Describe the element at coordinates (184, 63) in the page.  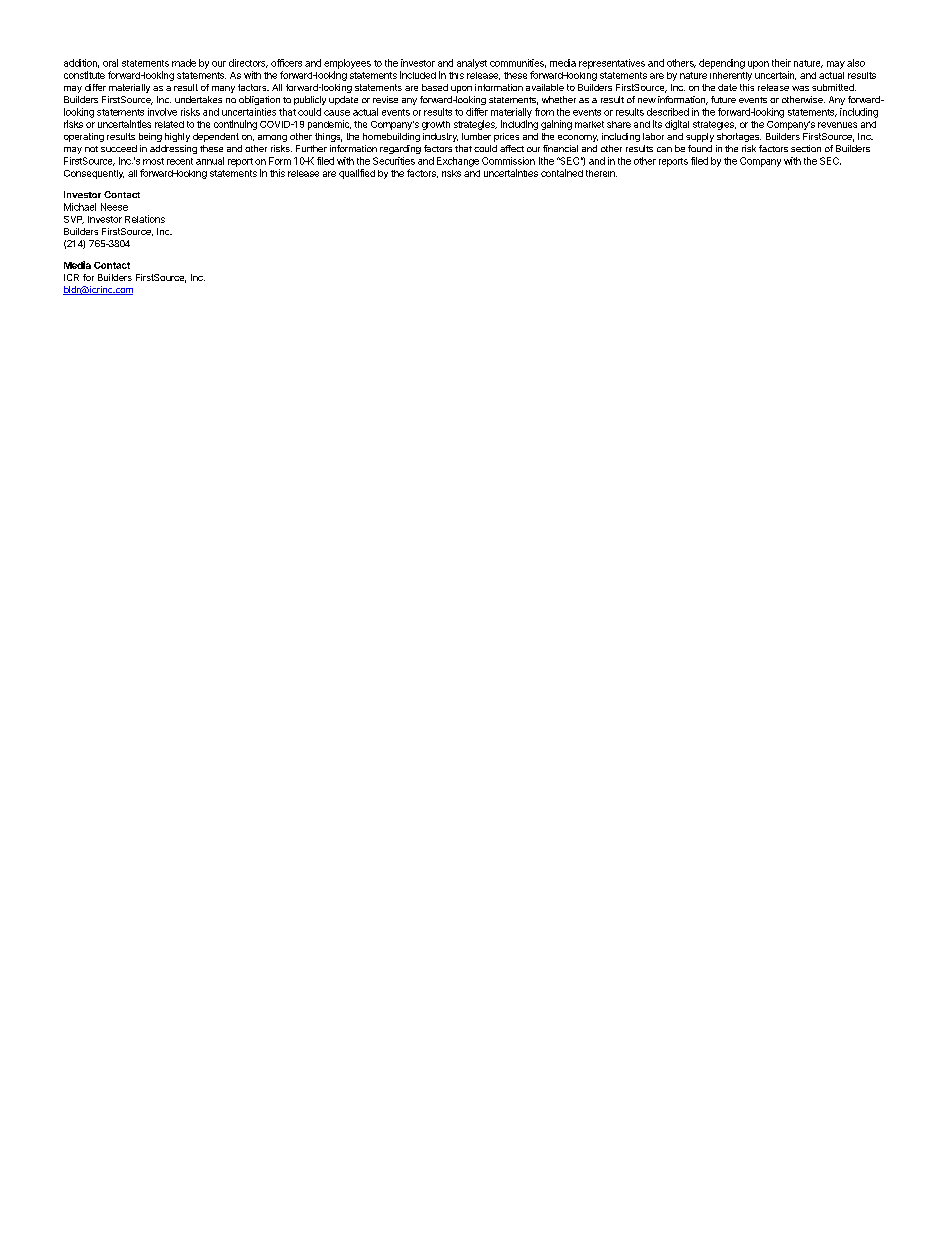
I see `made` at that location.
